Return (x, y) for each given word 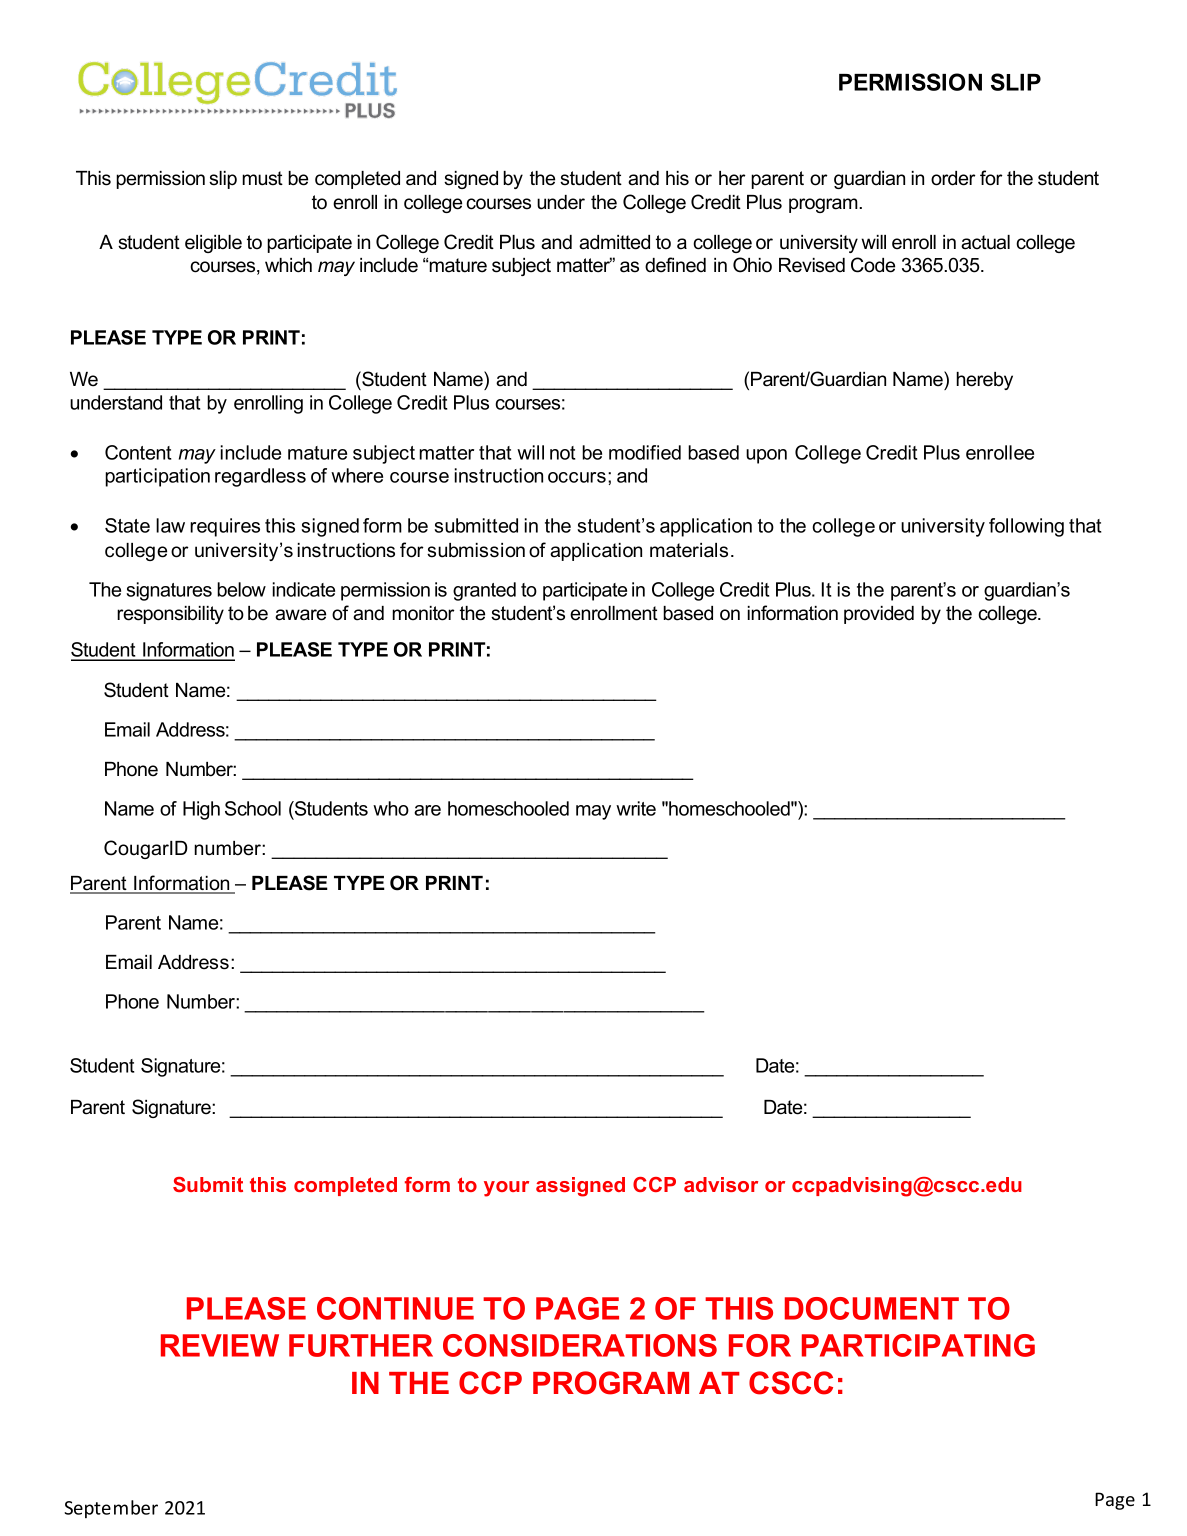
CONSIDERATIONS (580, 1345)
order (953, 178)
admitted (614, 242)
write (636, 808)
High (201, 810)
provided (879, 615)
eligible (213, 244)
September (111, 1509)
